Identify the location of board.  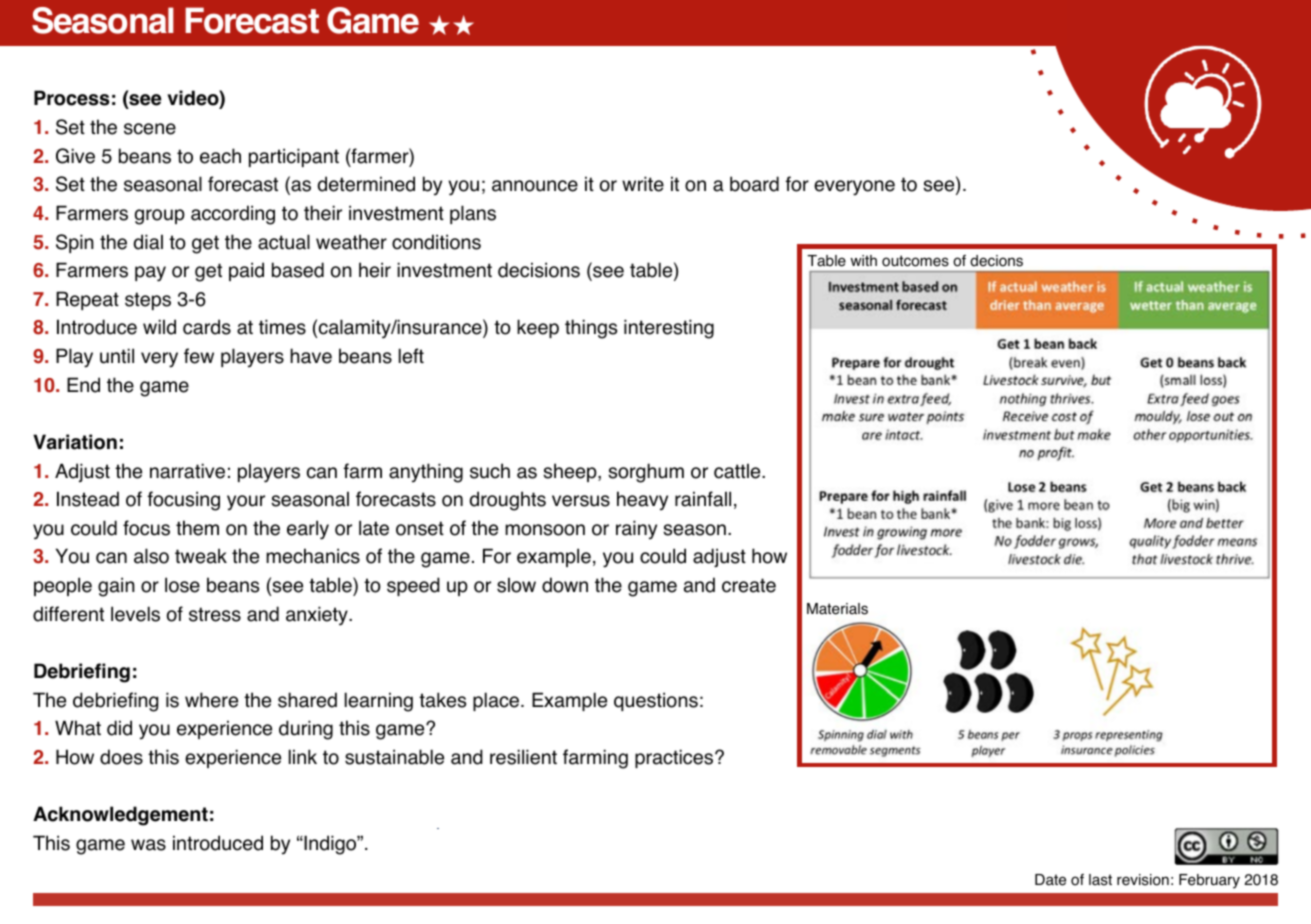
(754, 184).
